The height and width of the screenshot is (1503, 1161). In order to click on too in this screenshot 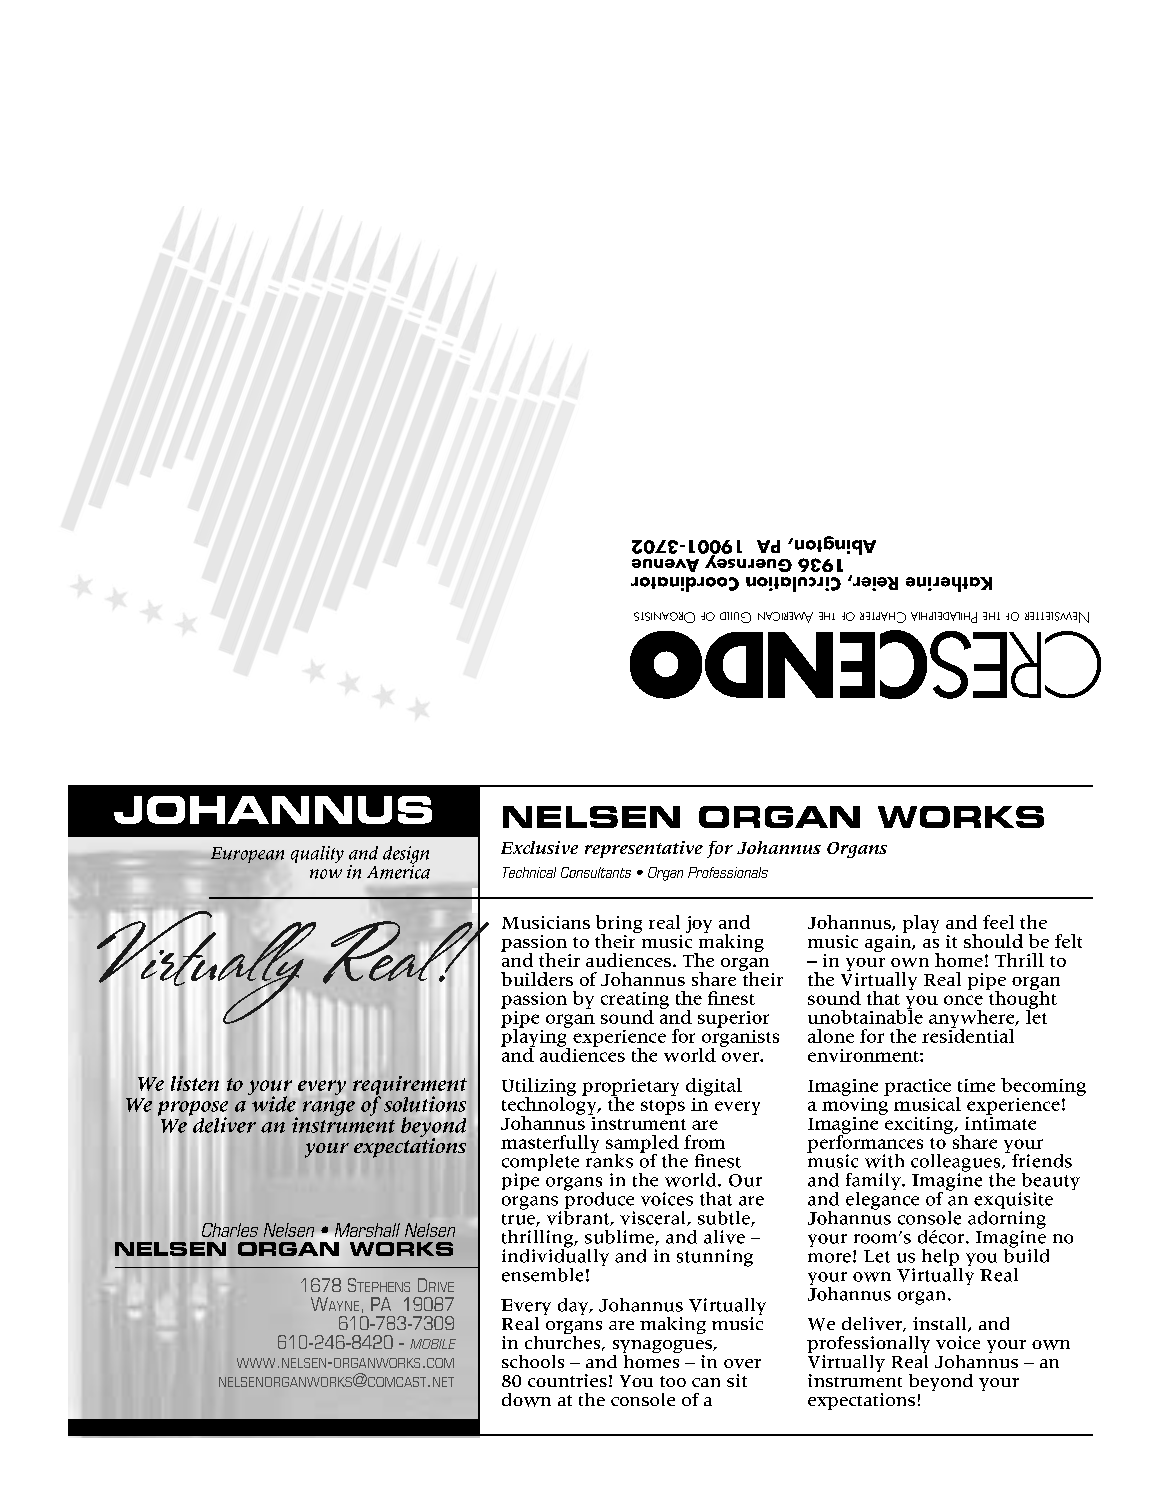, I will do `click(673, 1381)`.
